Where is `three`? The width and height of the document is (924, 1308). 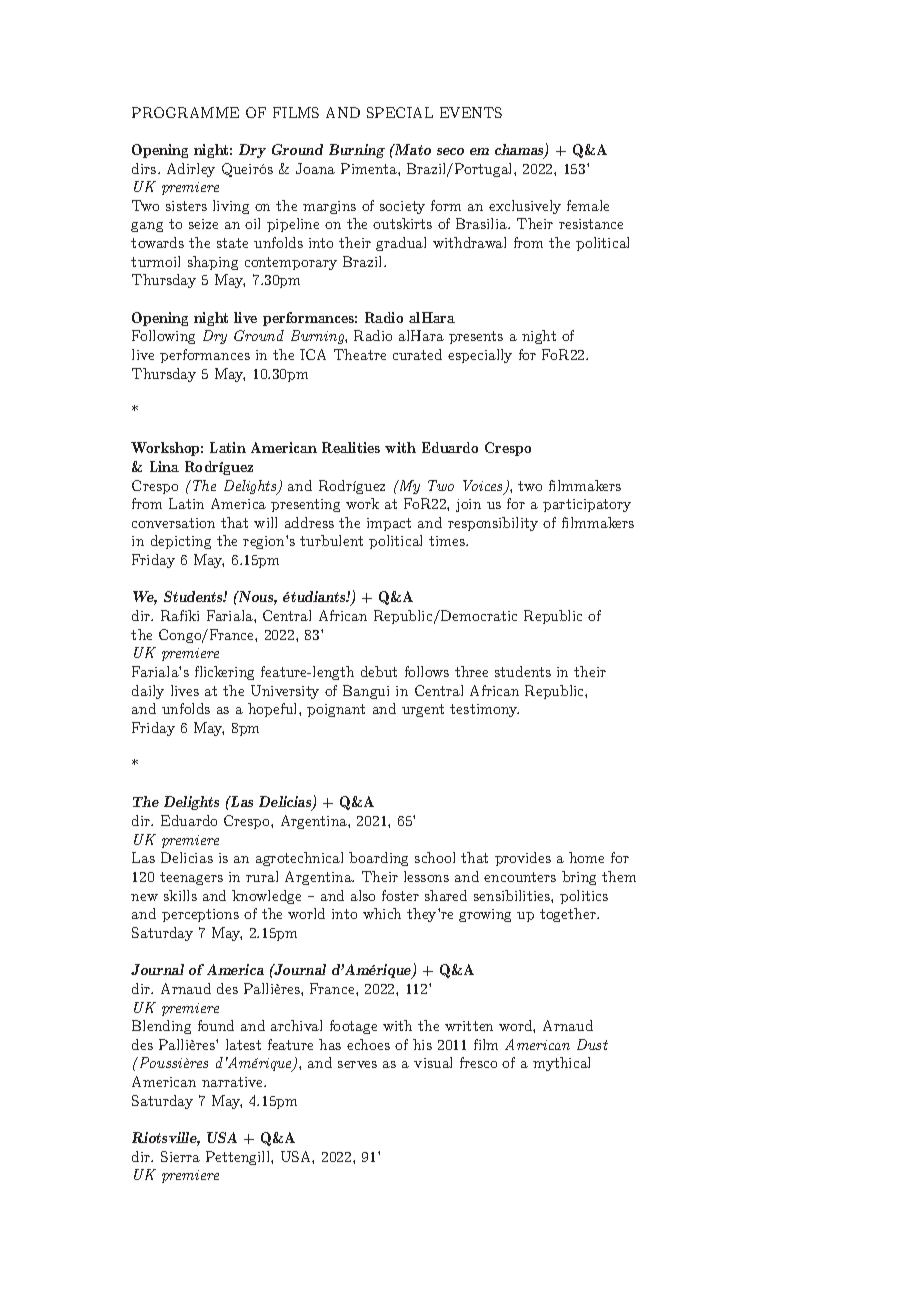 three is located at coordinates (471, 671).
